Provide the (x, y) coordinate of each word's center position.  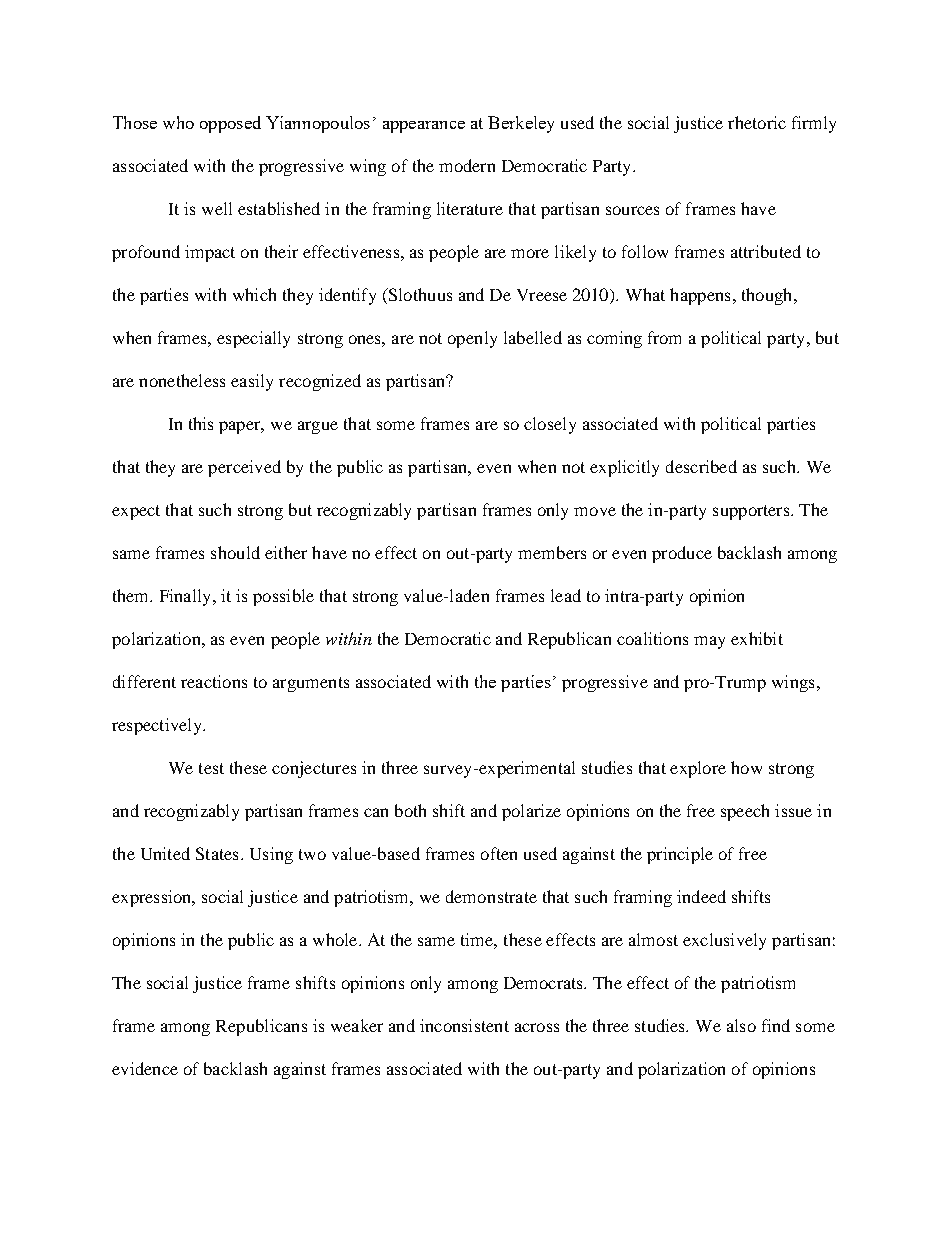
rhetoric (757, 122)
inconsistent (464, 1025)
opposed (230, 124)
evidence (145, 1068)
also (741, 1025)
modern (467, 165)
